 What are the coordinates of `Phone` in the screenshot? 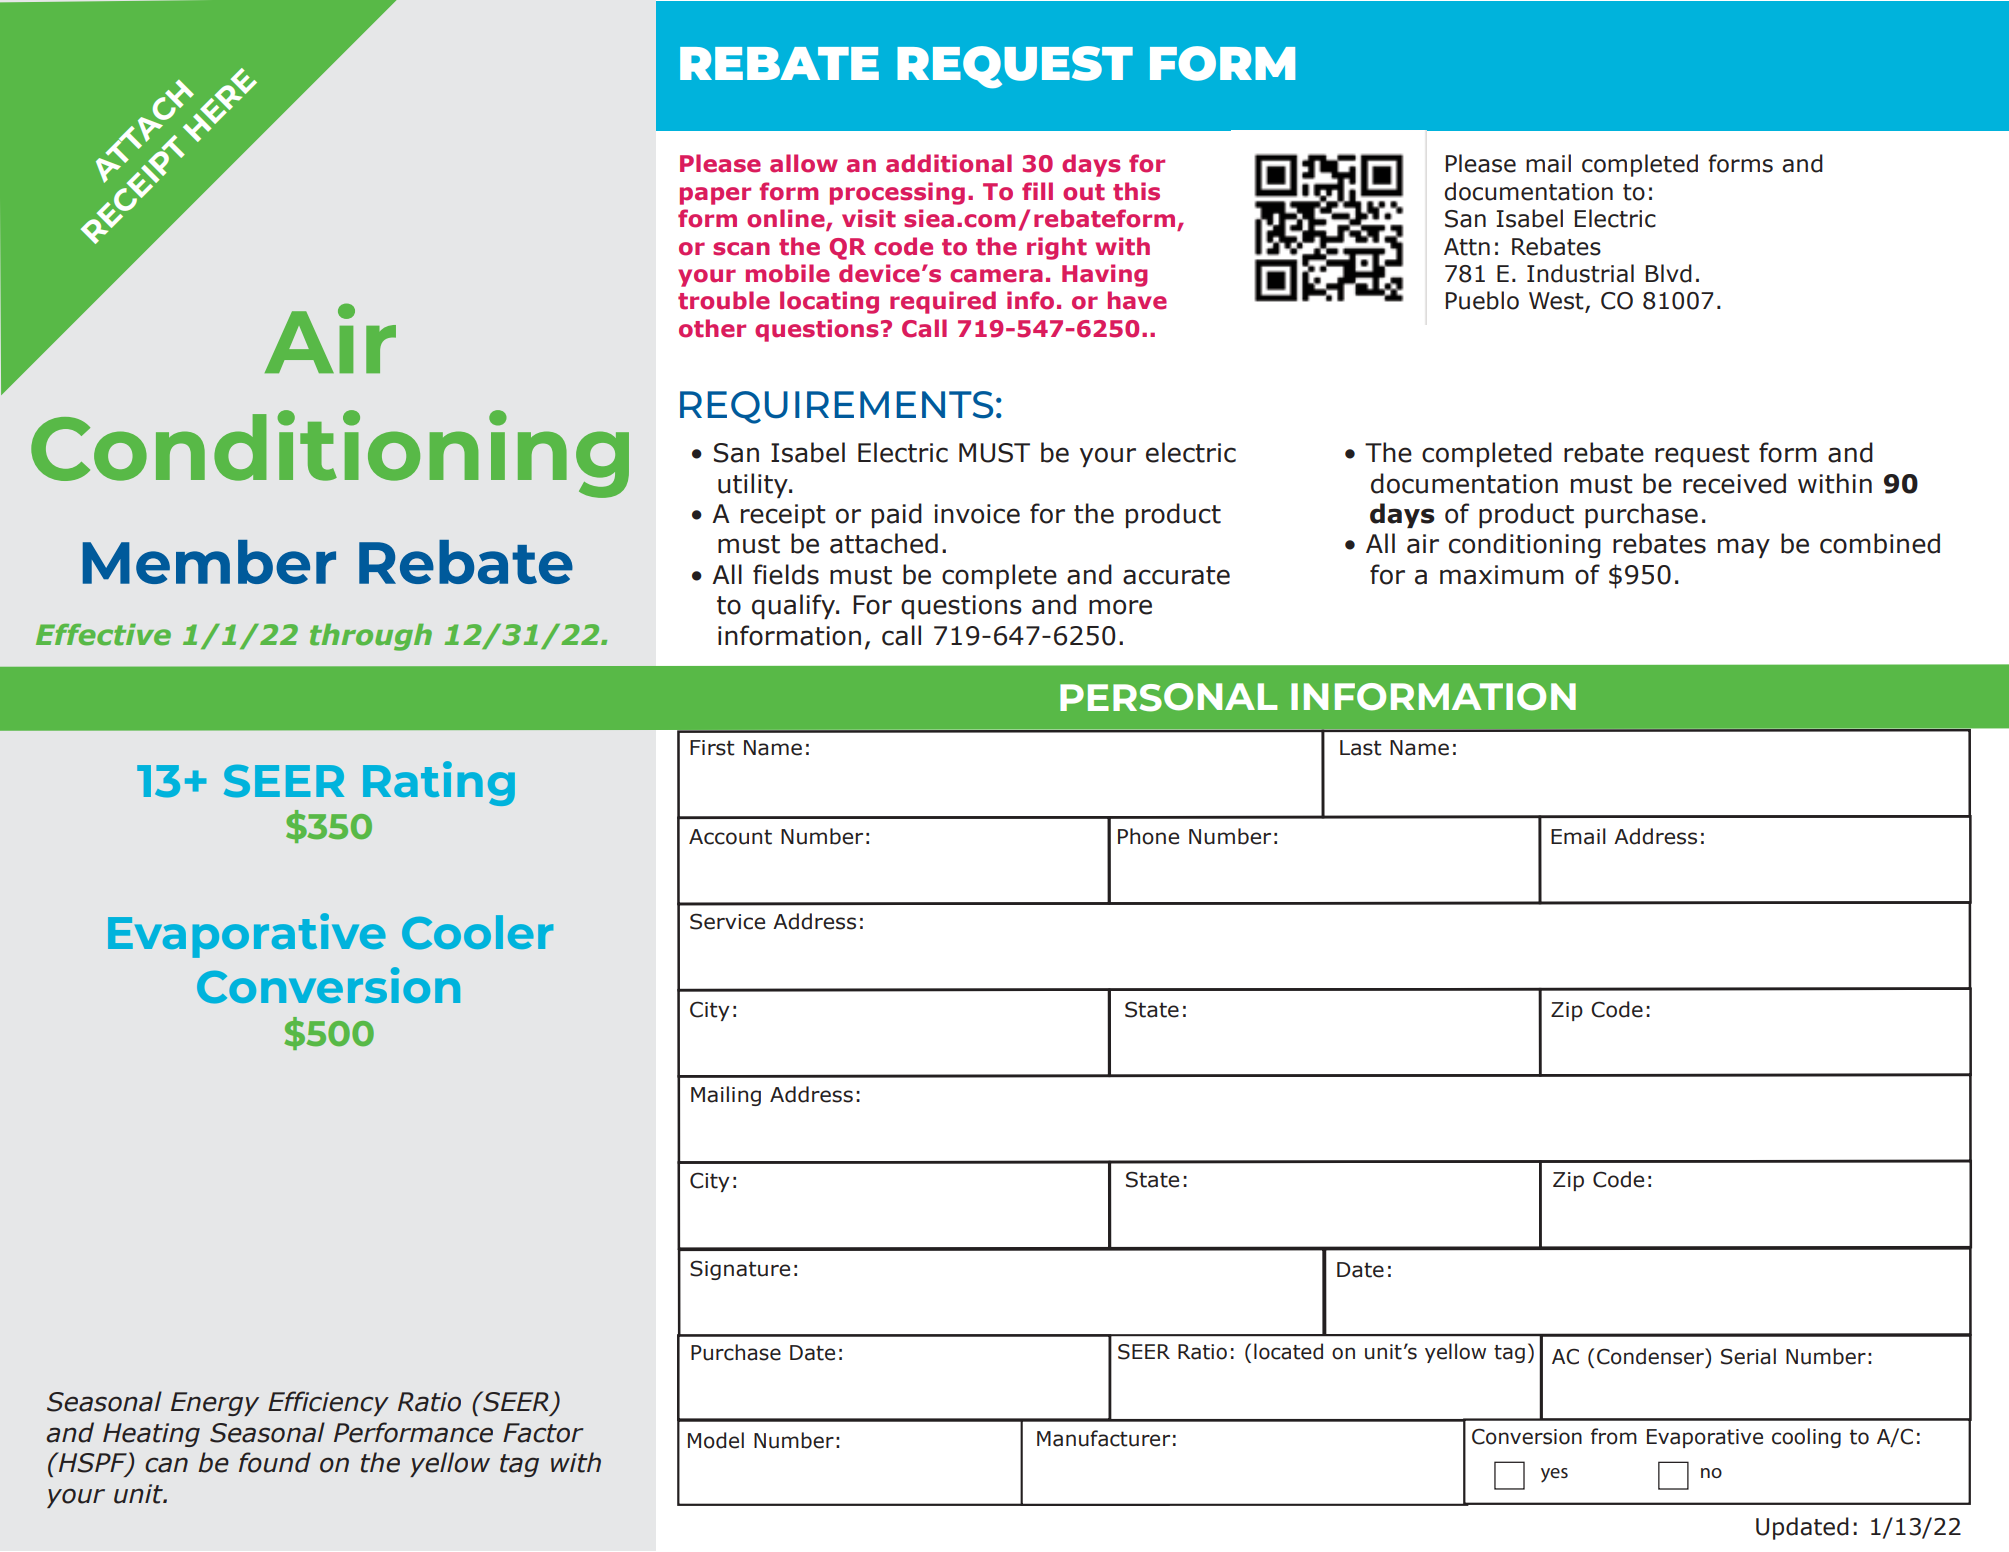 It's located at (1148, 836).
